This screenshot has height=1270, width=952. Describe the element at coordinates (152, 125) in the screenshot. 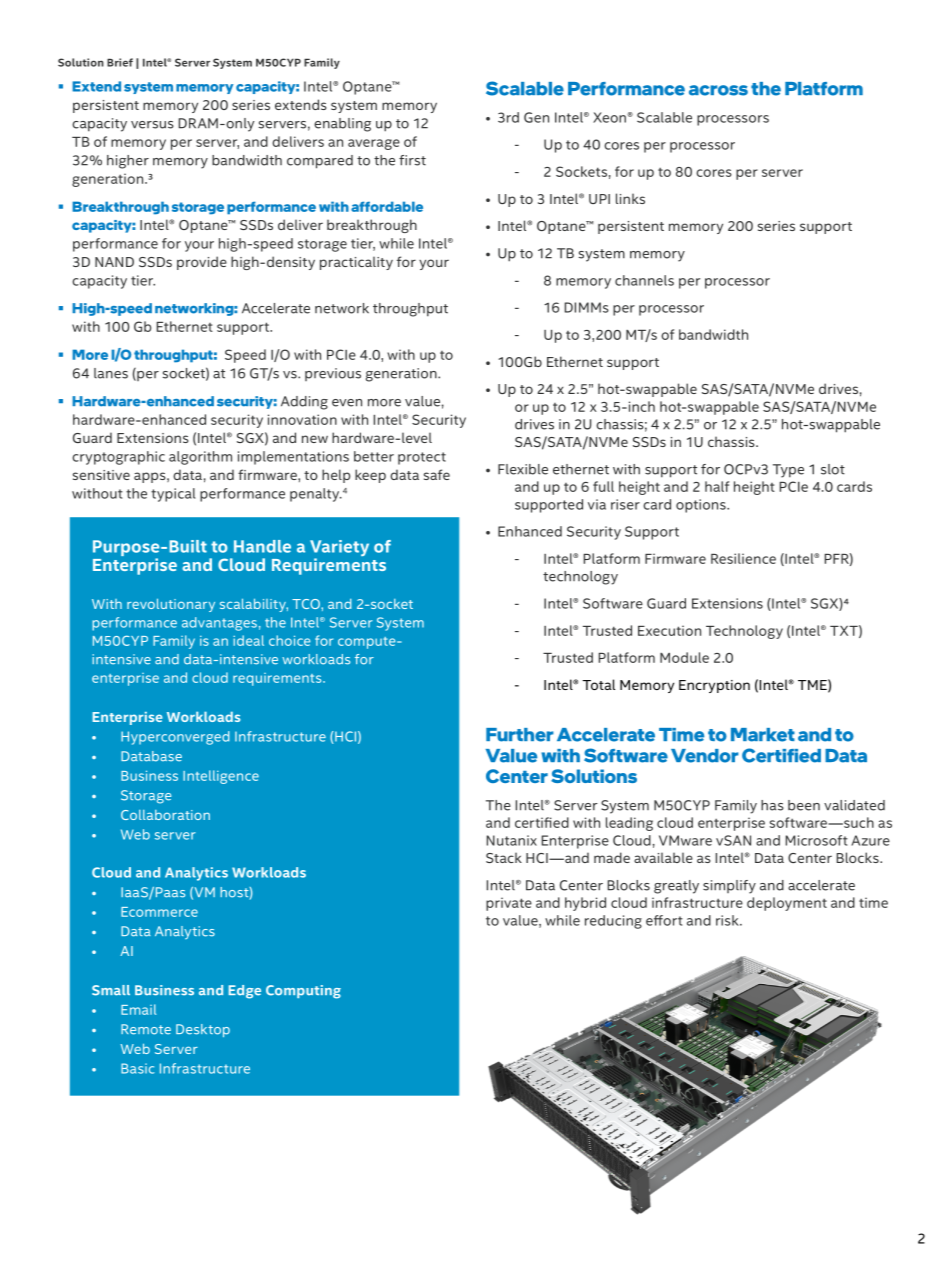

I see `versus` at that location.
